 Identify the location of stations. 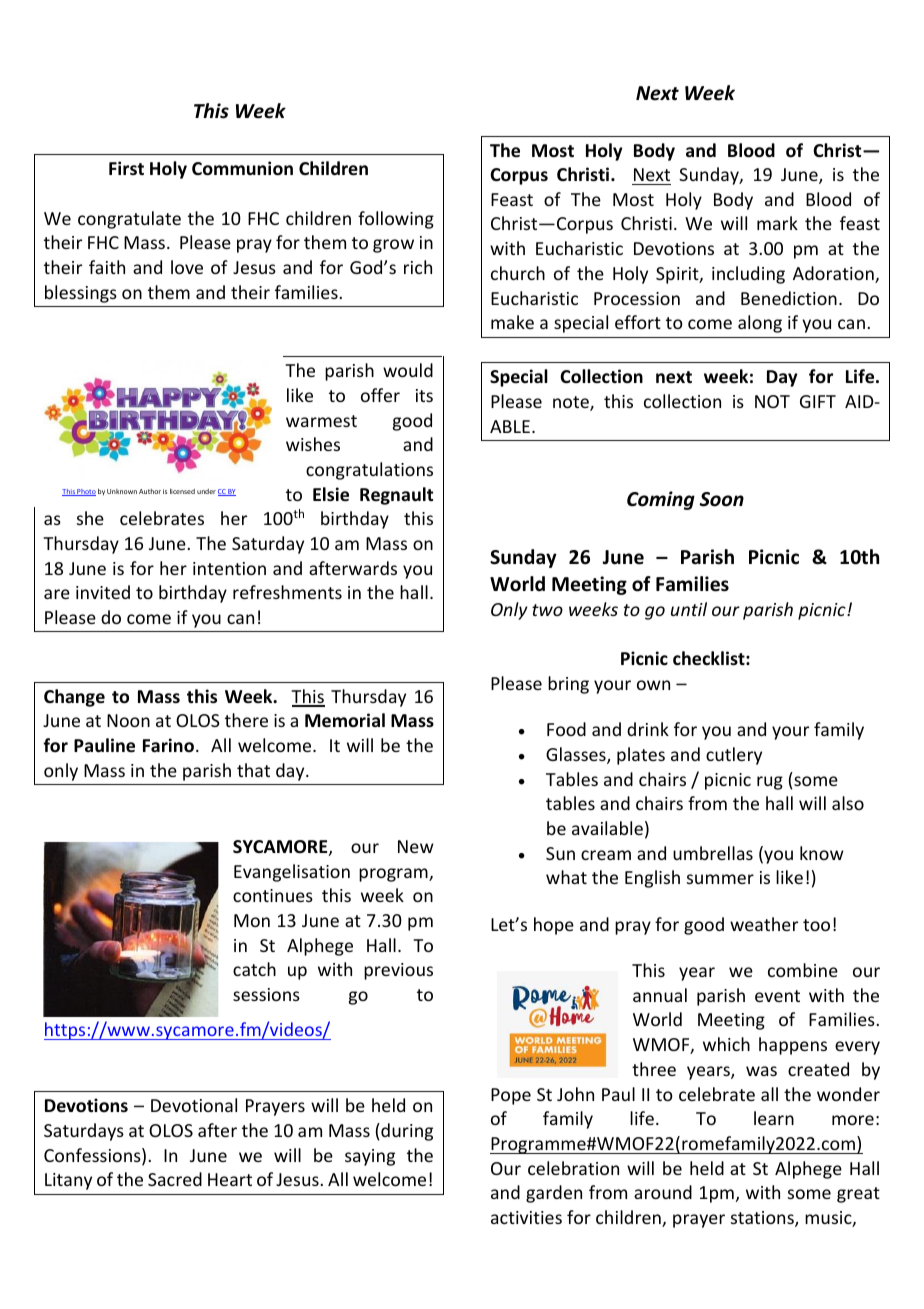
(763, 1219).
